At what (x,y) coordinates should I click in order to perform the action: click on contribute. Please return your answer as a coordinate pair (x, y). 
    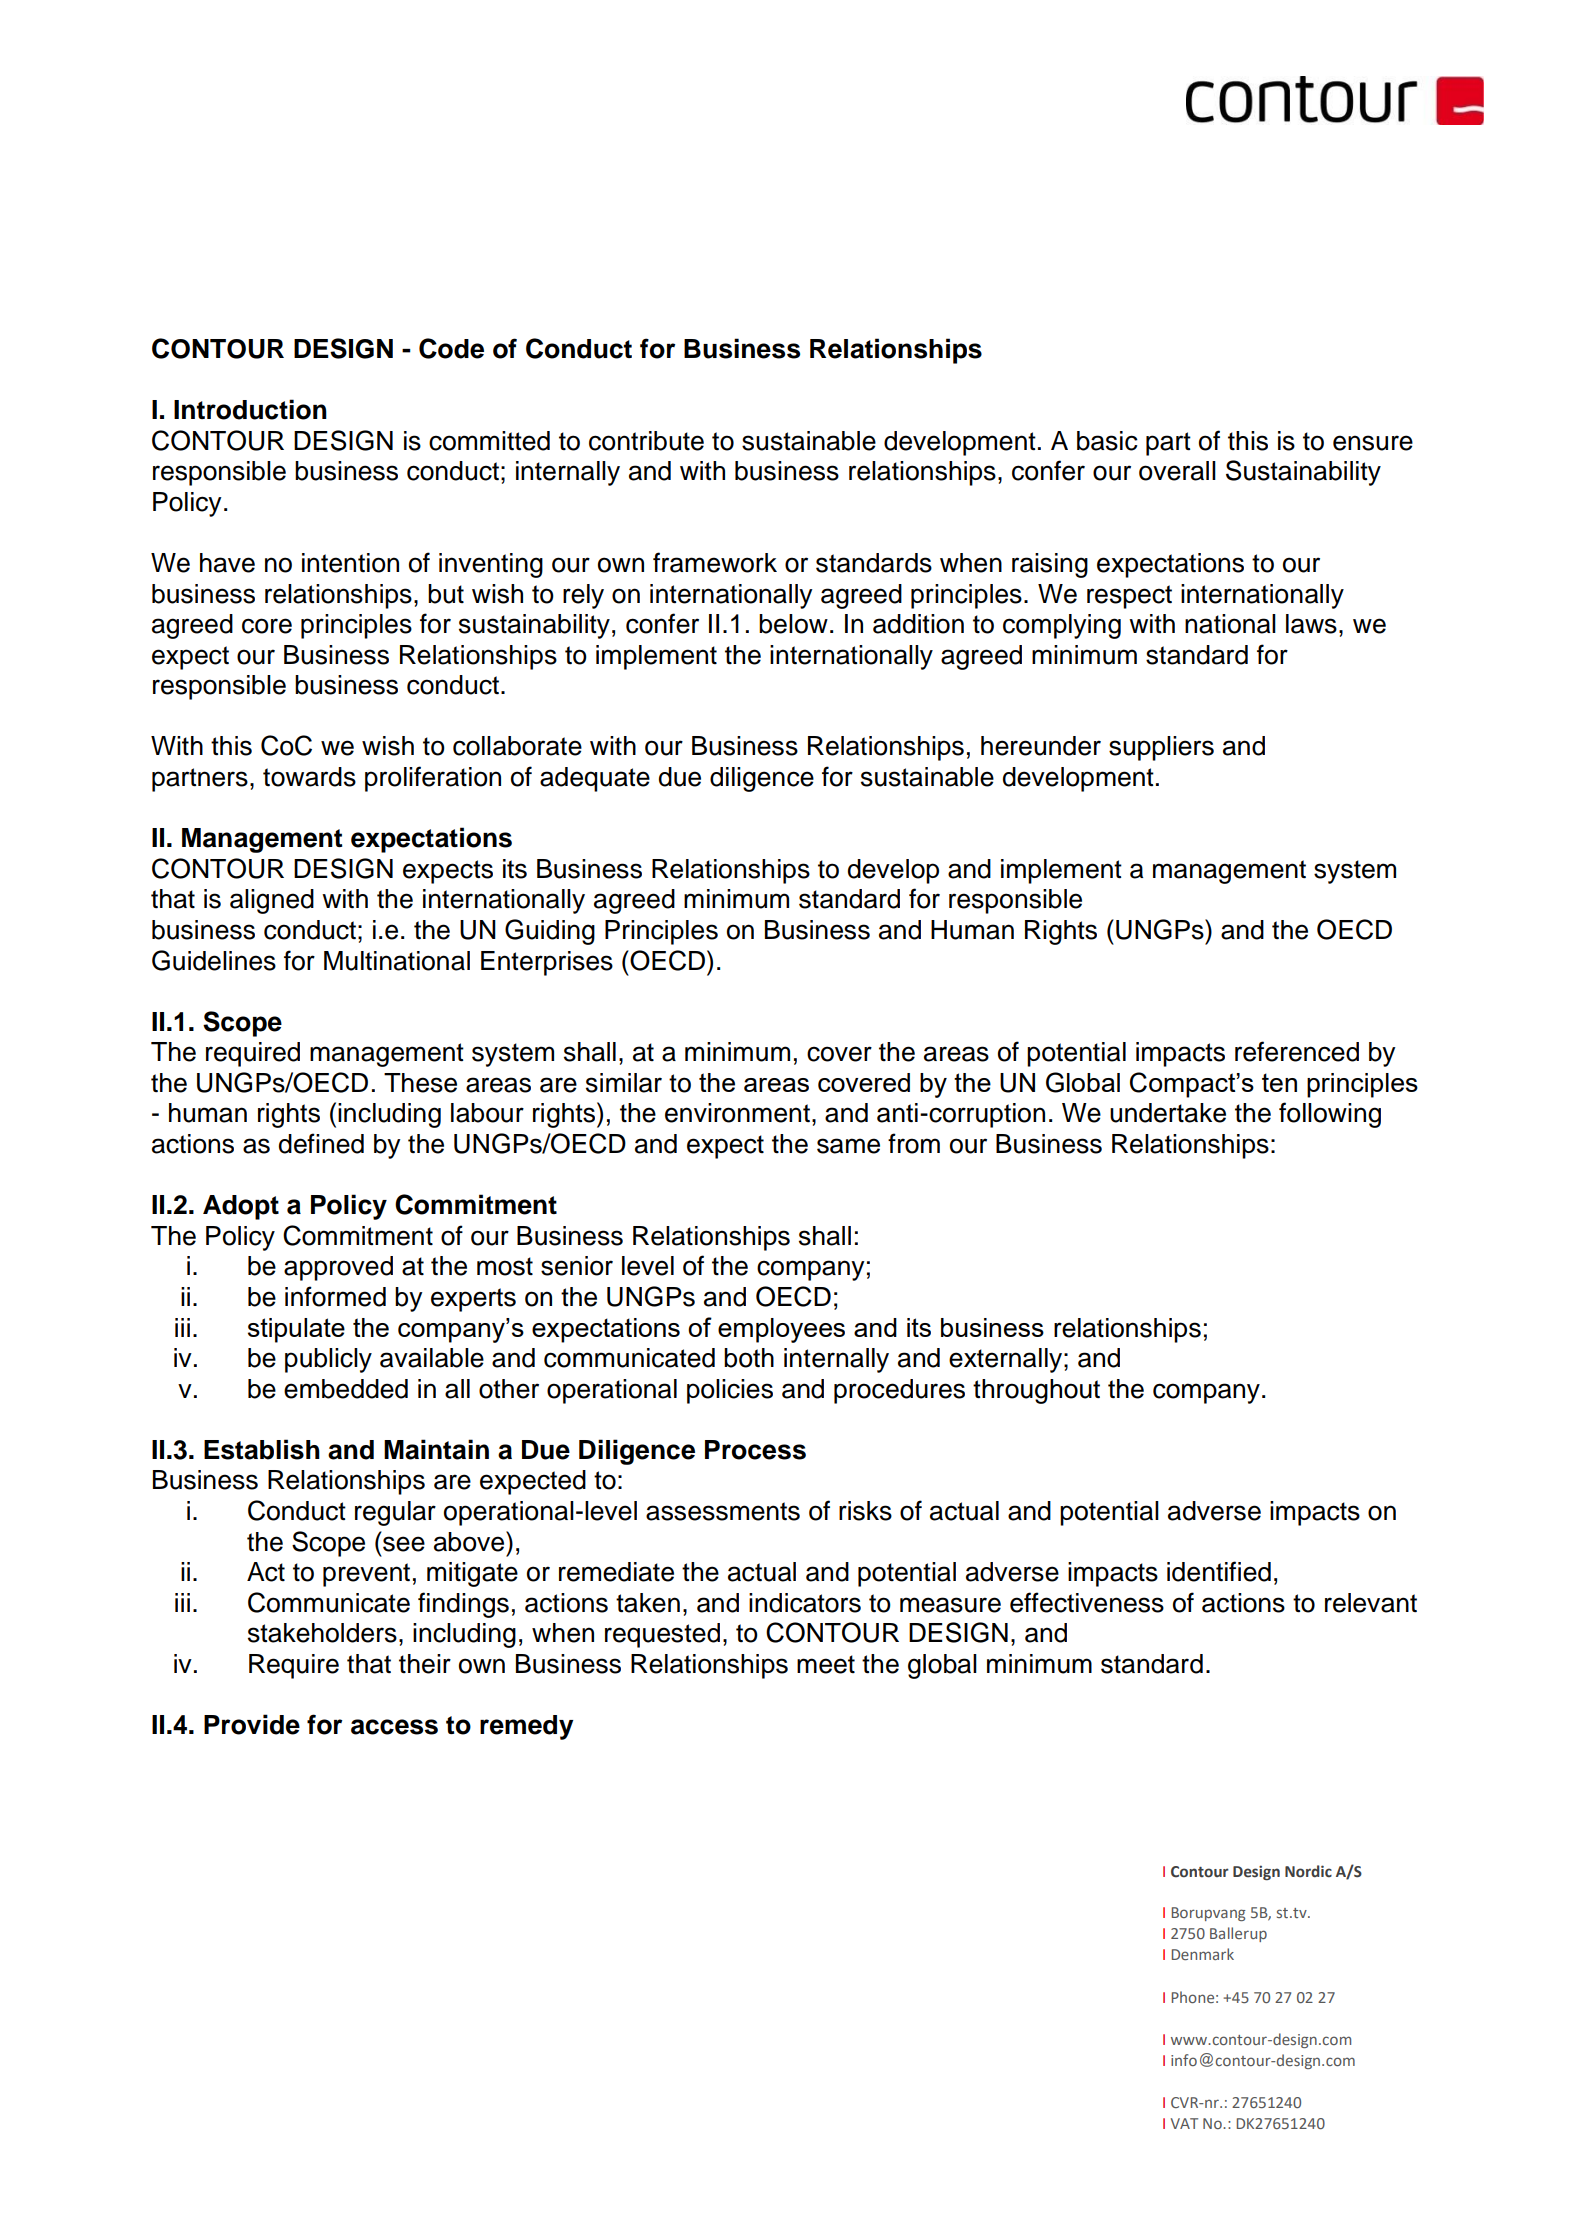
    Looking at the image, I should click on (646, 441).
